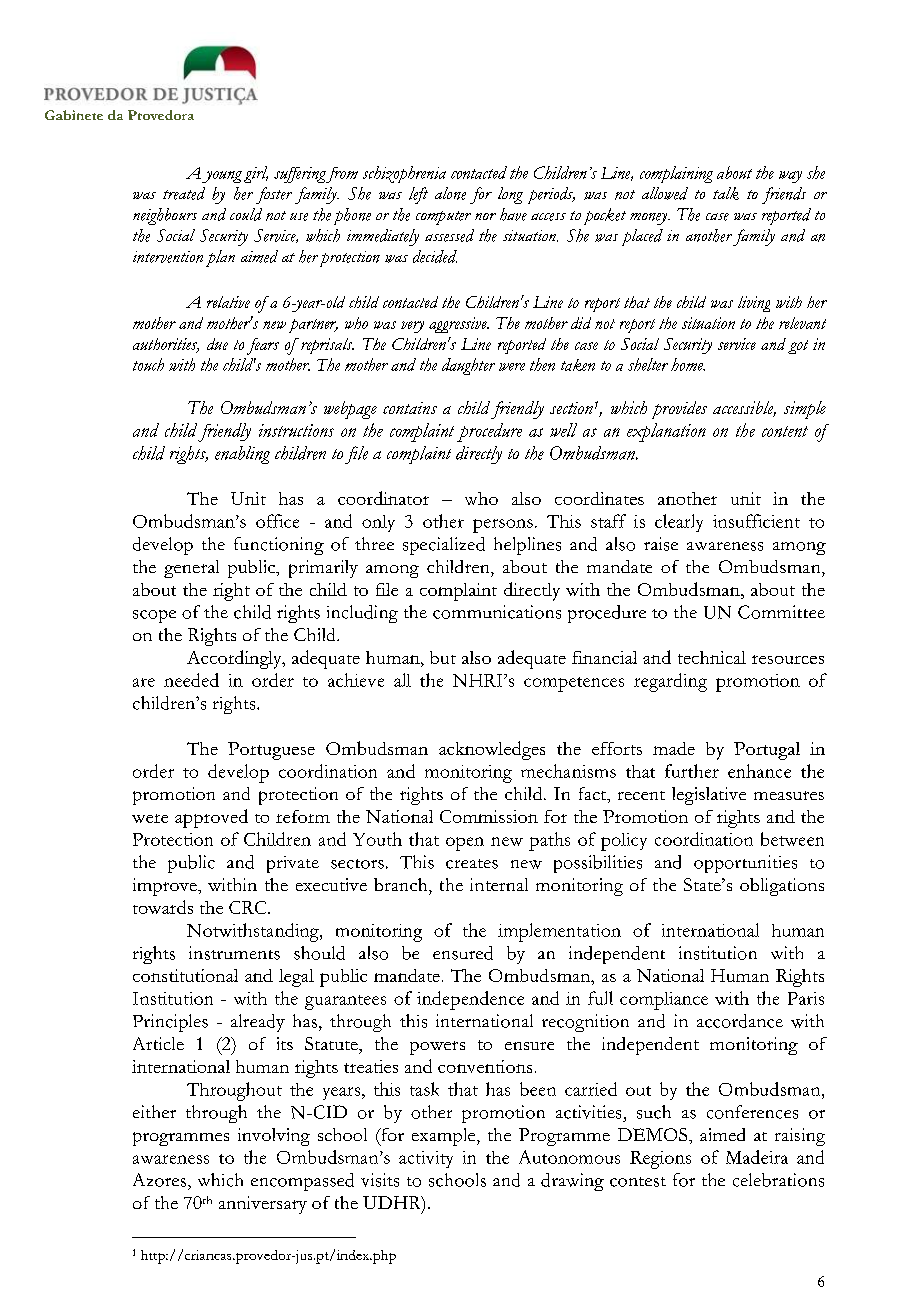 The width and height of the image is (924, 1308). What do you see at coordinates (465, 844) in the image?
I see `open` at bounding box center [465, 844].
